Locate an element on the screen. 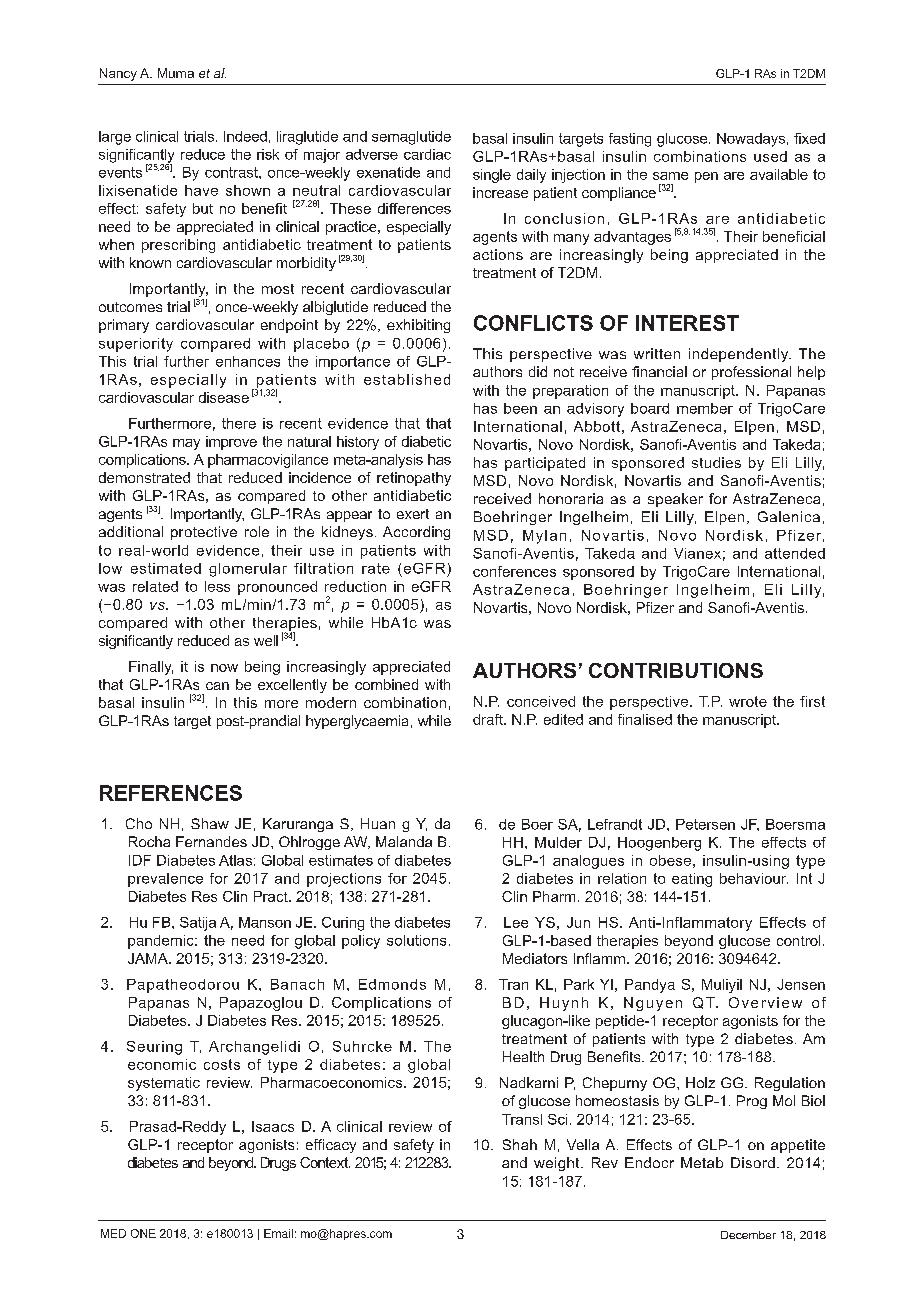  used is located at coordinates (770, 156).
